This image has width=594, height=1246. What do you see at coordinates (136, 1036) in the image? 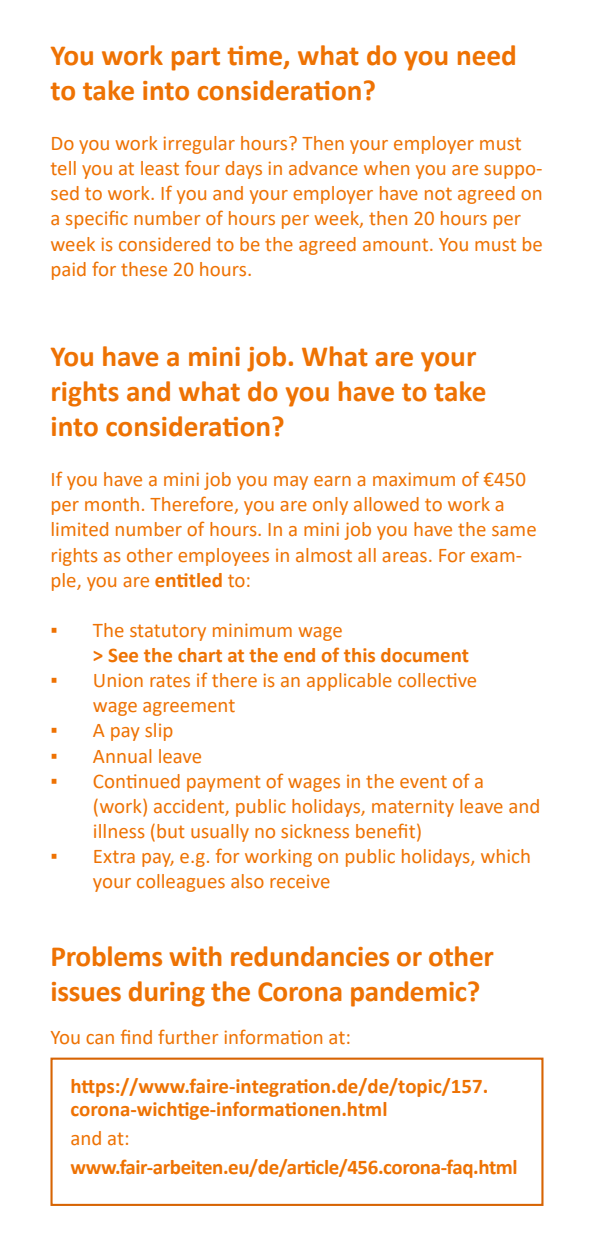
I see `find` at bounding box center [136, 1036].
